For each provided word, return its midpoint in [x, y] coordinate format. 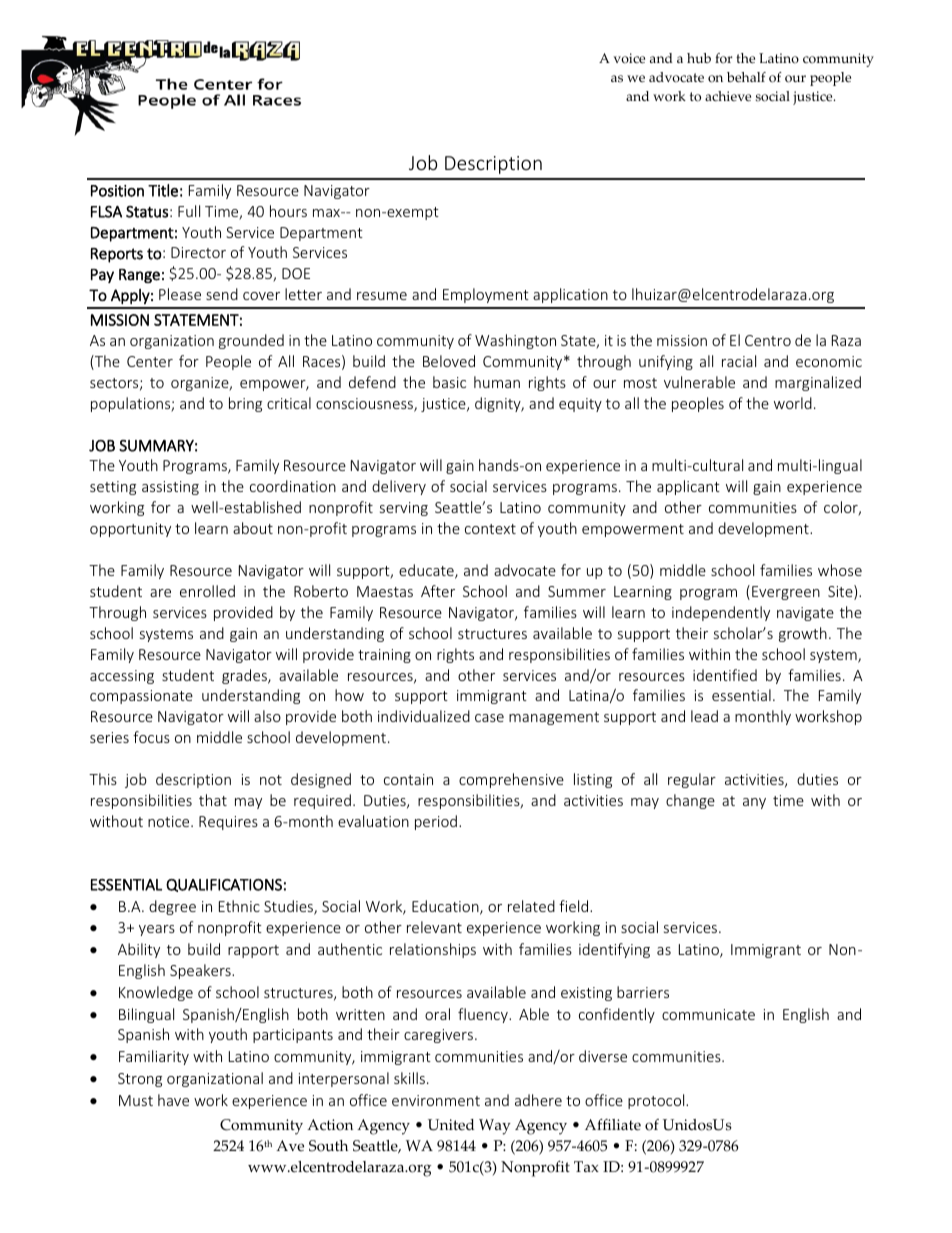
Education [446, 907]
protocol [657, 1101]
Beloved [449, 361]
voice [629, 58]
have [173, 1100]
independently [721, 613]
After [438, 591]
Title [163, 190]
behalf [746, 77]
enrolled [207, 591]
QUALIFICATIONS [224, 885]
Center [150, 361]
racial [739, 361]
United [451, 1125]
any [754, 803]
